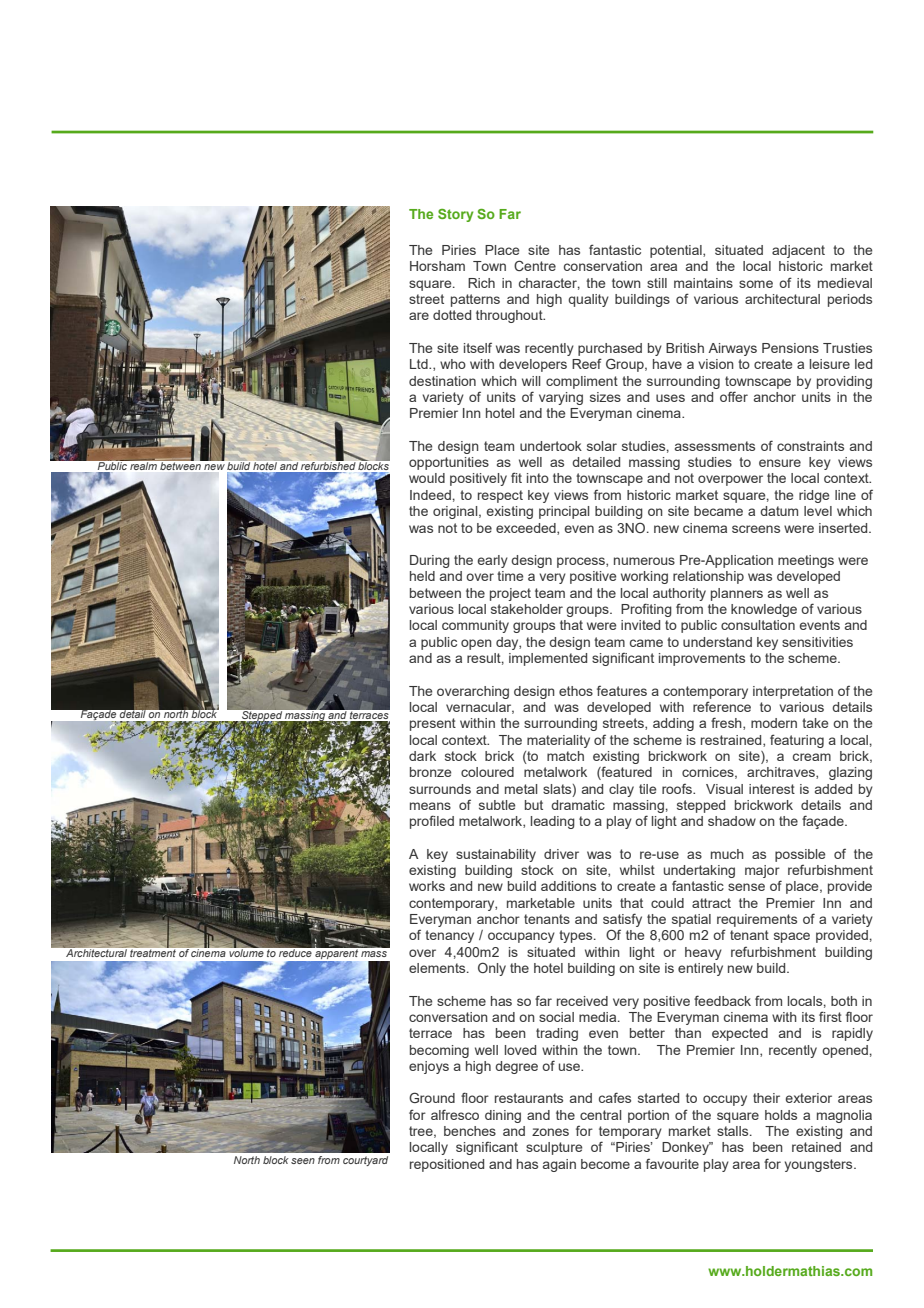  I want to click on space, so click(792, 937).
